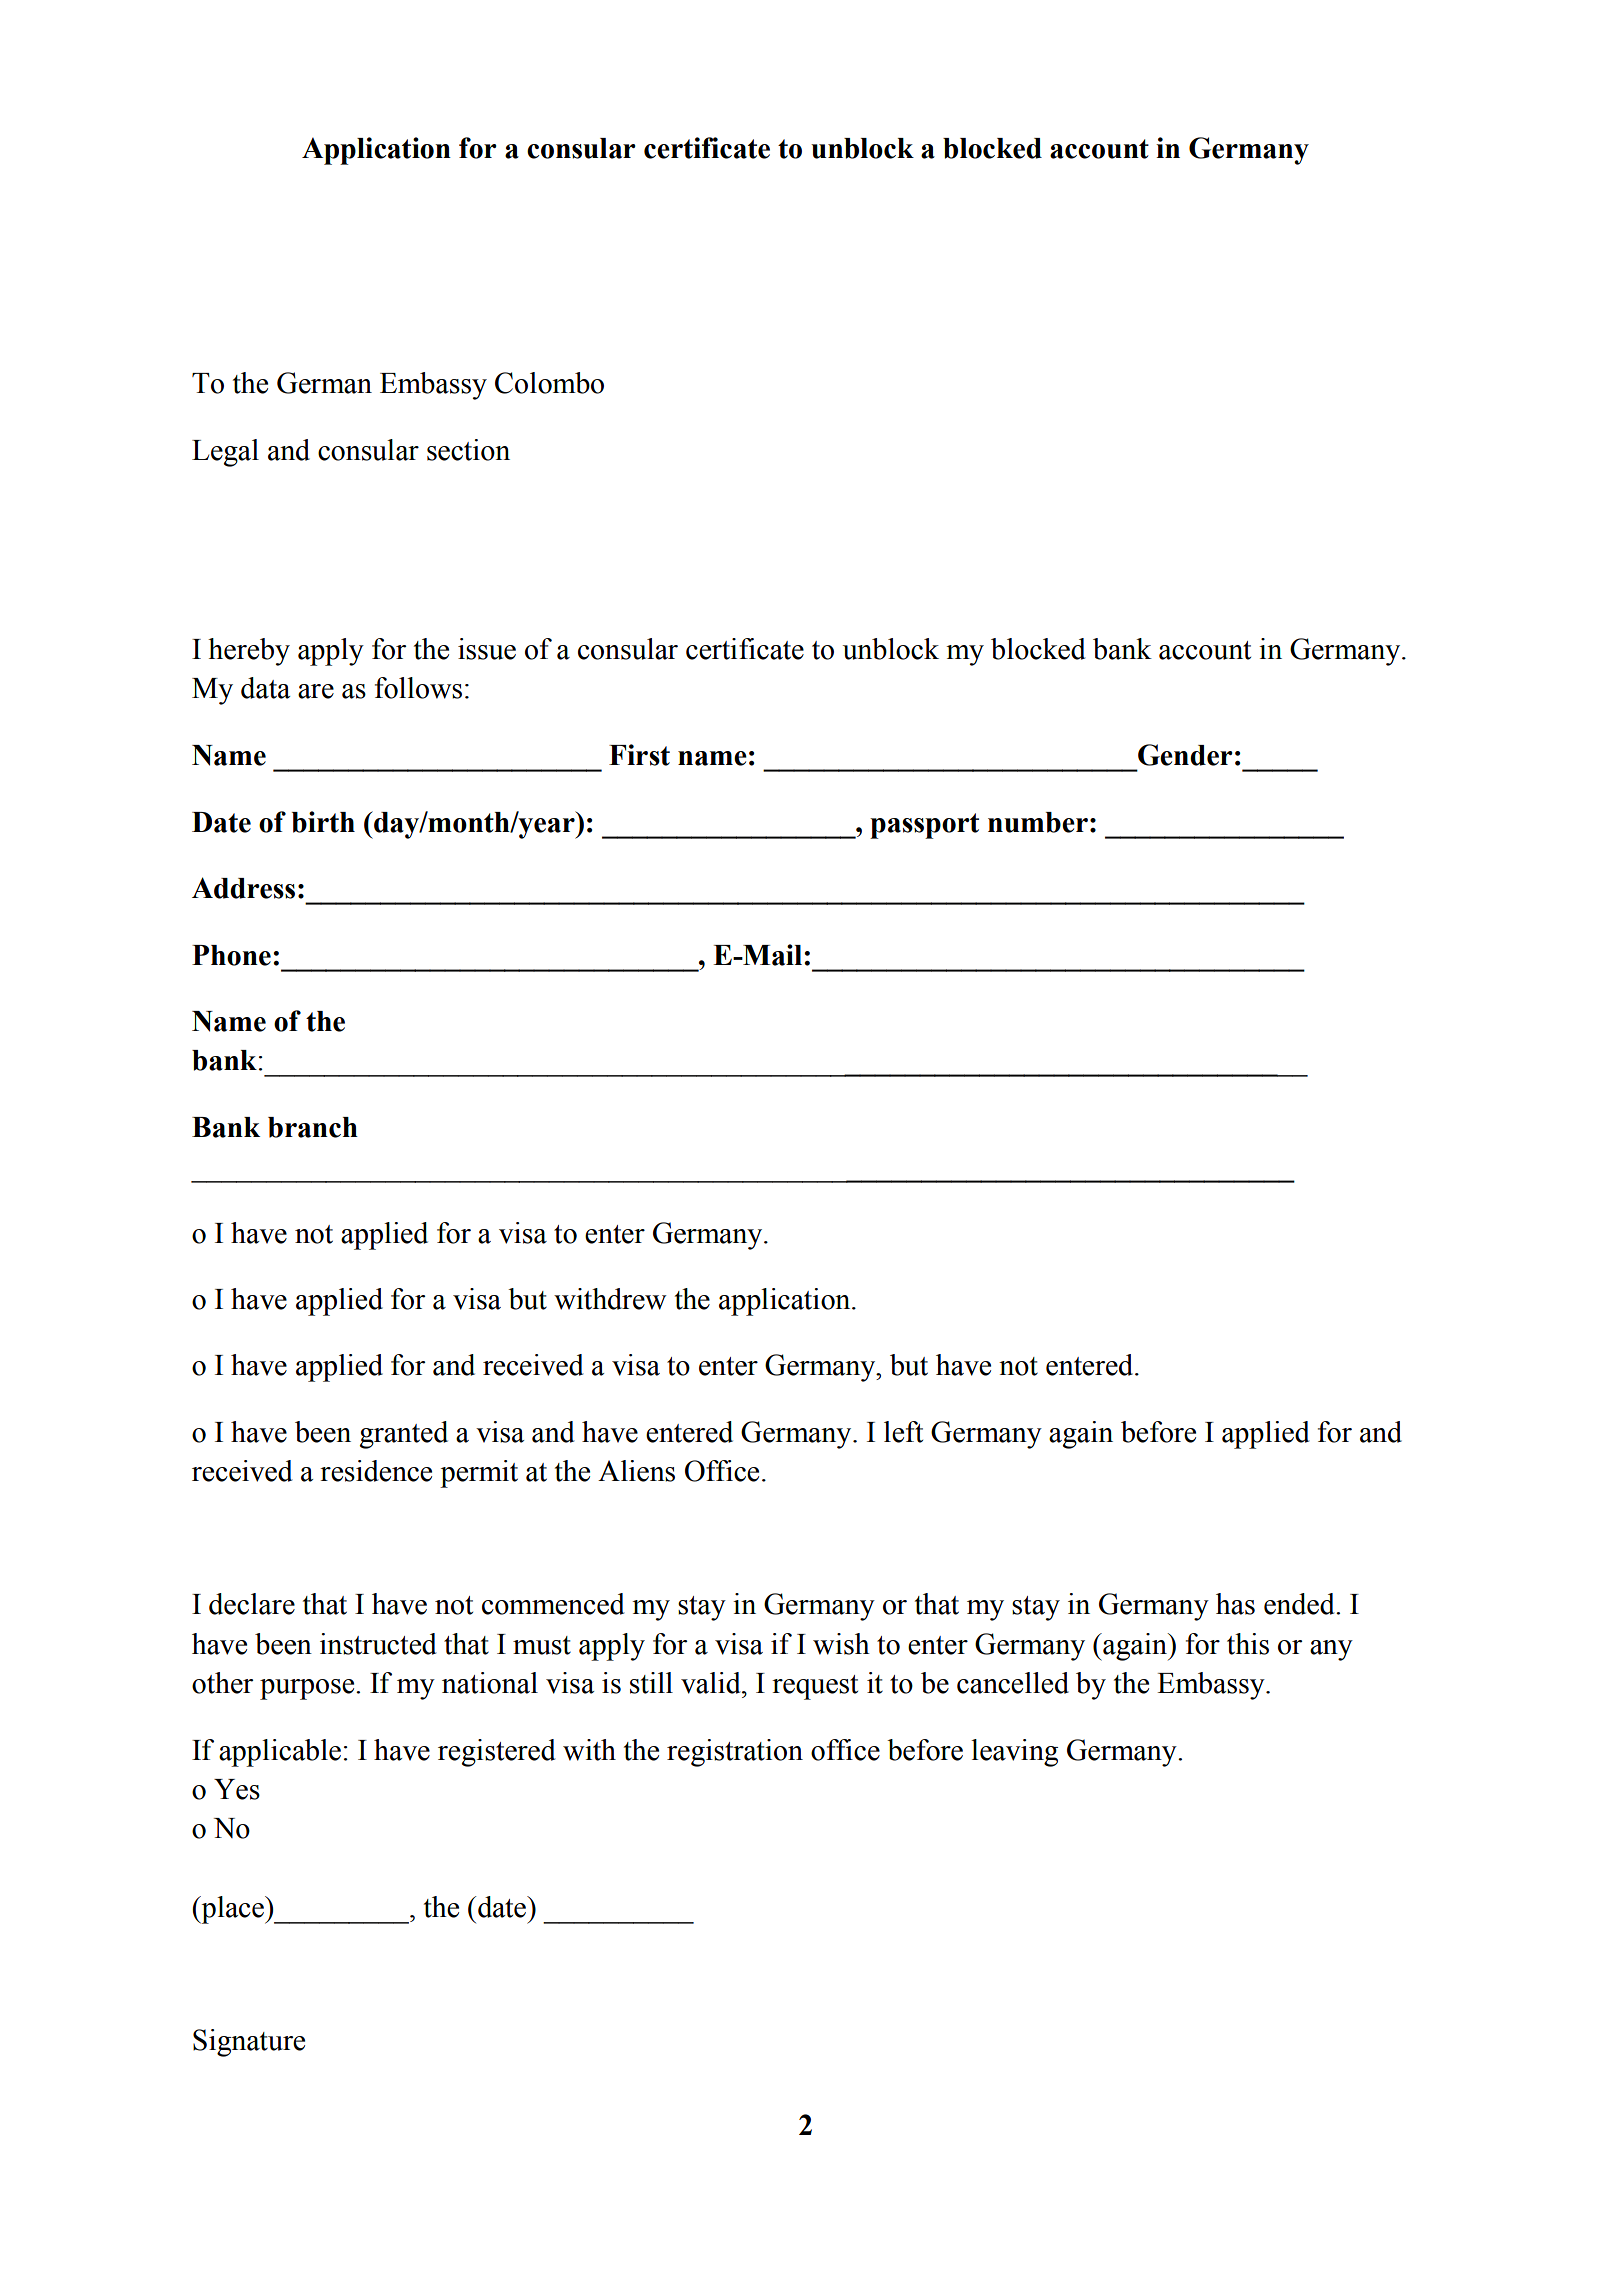 Image resolution: width=1612 pixels, height=2280 pixels. I want to click on First, so click(639, 755).
